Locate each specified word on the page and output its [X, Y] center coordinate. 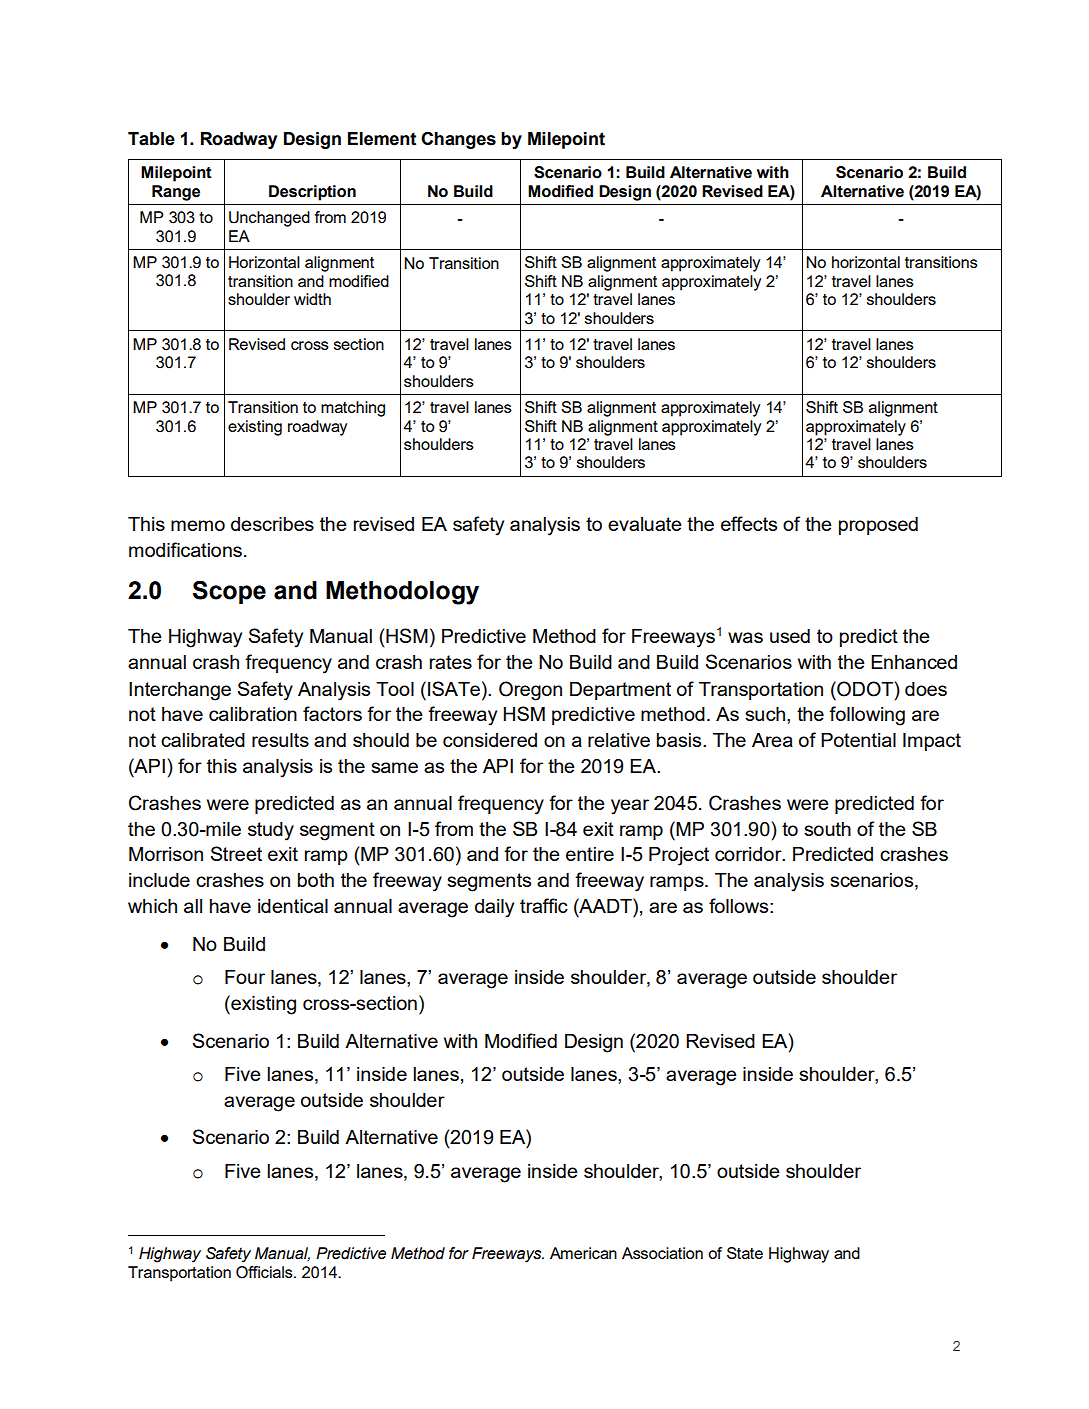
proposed [878, 526]
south [827, 829]
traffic [544, 905]
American [583, 1253]
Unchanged [269, 219]
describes [272, 524]
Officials [265, 1272]
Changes [458, 140]
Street [236, 853]
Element [382, 139]
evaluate [645, 524]
